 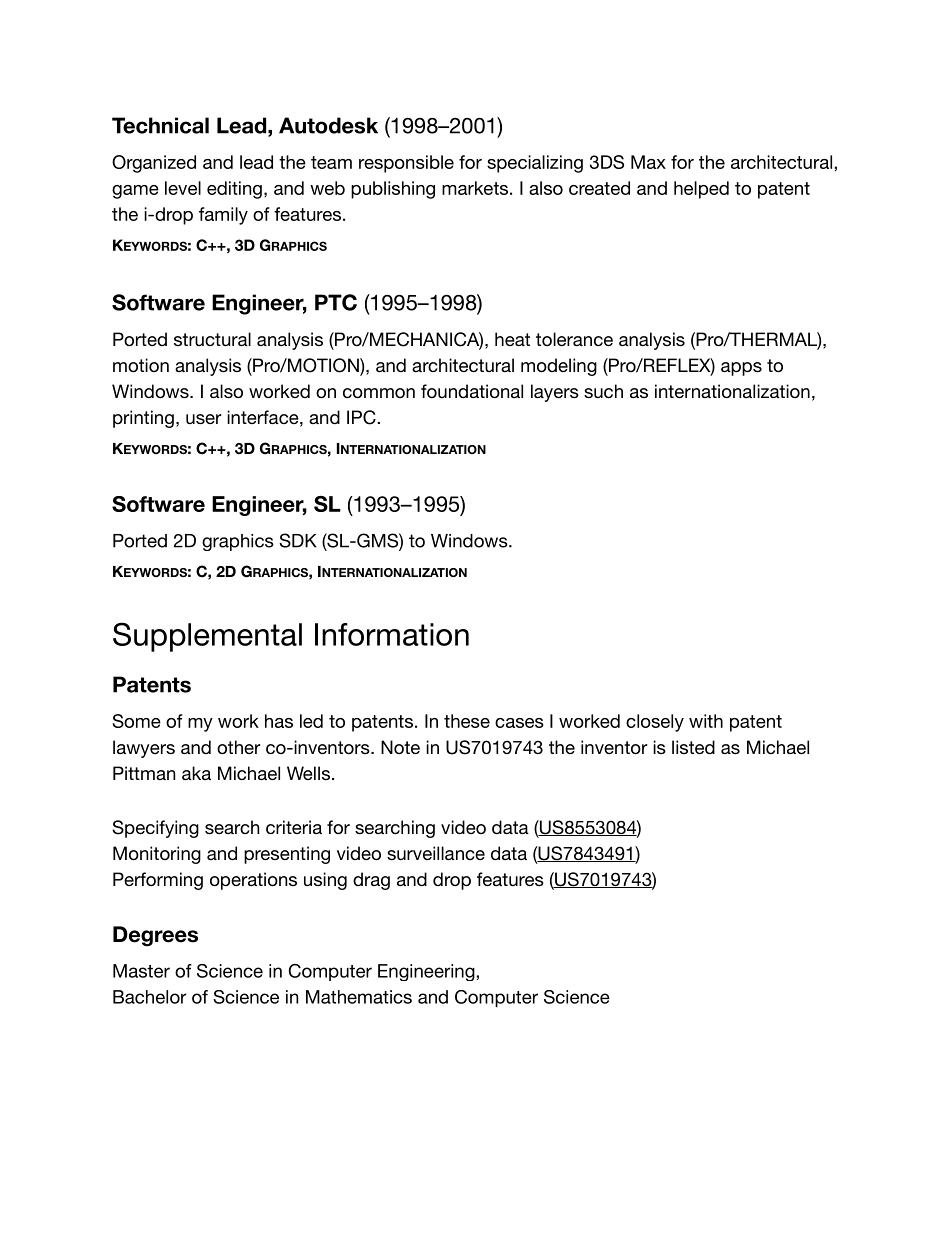 I want to click on IPC, so click(x=362, y=417).
